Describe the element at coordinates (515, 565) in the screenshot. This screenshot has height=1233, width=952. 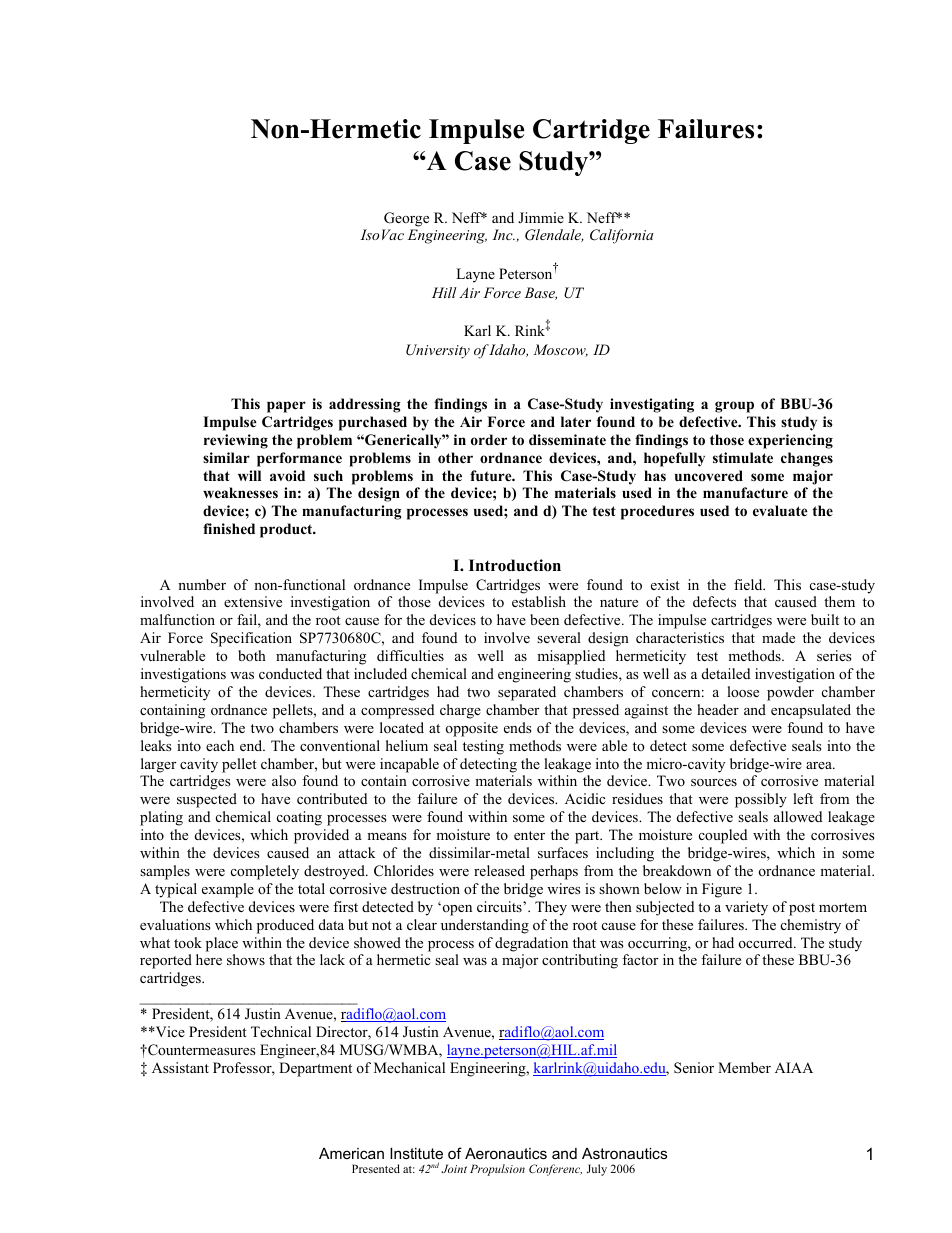
I see `Introduction` at that location.
